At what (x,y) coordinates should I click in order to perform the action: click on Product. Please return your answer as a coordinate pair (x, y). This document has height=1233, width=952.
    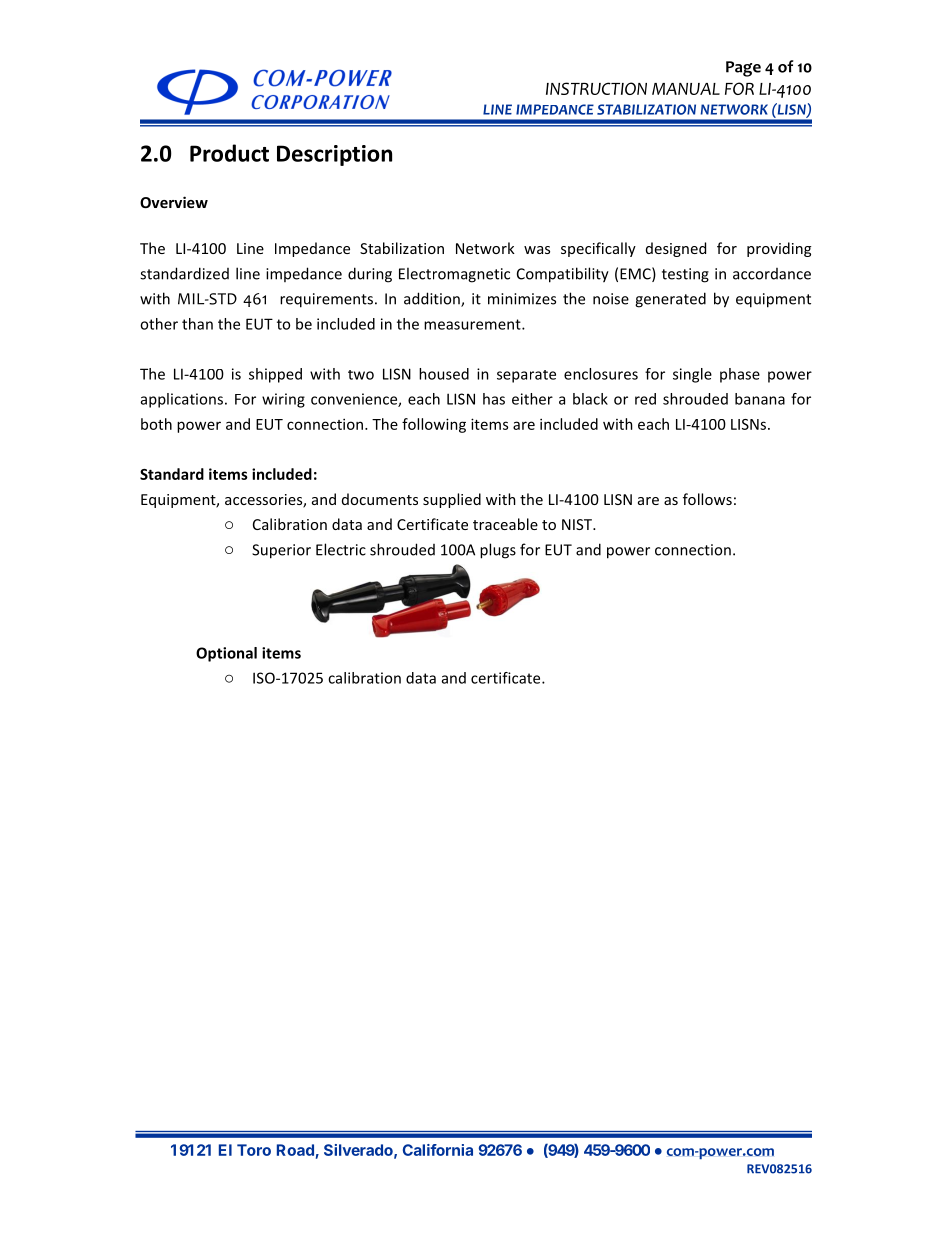
    Looking at the image, I should click on (229, 153).
